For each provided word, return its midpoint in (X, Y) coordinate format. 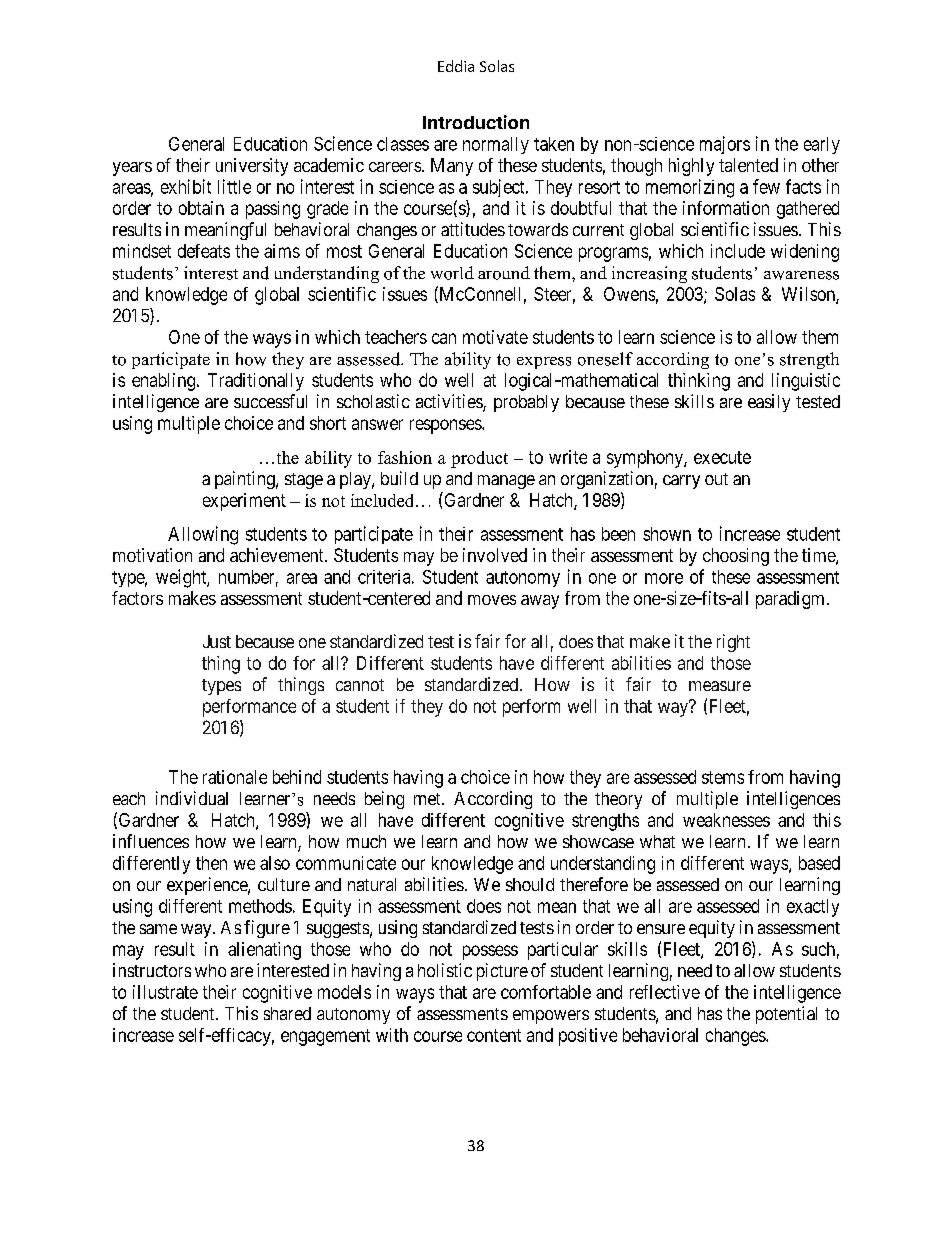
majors (725, 145)
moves (492, 600)
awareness (801, 275)
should (530, 884)
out (716, 479)
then (211, 863)
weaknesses (726, 820)
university (252, 167)
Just (217, 641)
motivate (495, 337)
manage (506, 482)
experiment (244, 502)
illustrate (165, 992)
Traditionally (256, 382)
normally (496, 145)
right (733, 643)
